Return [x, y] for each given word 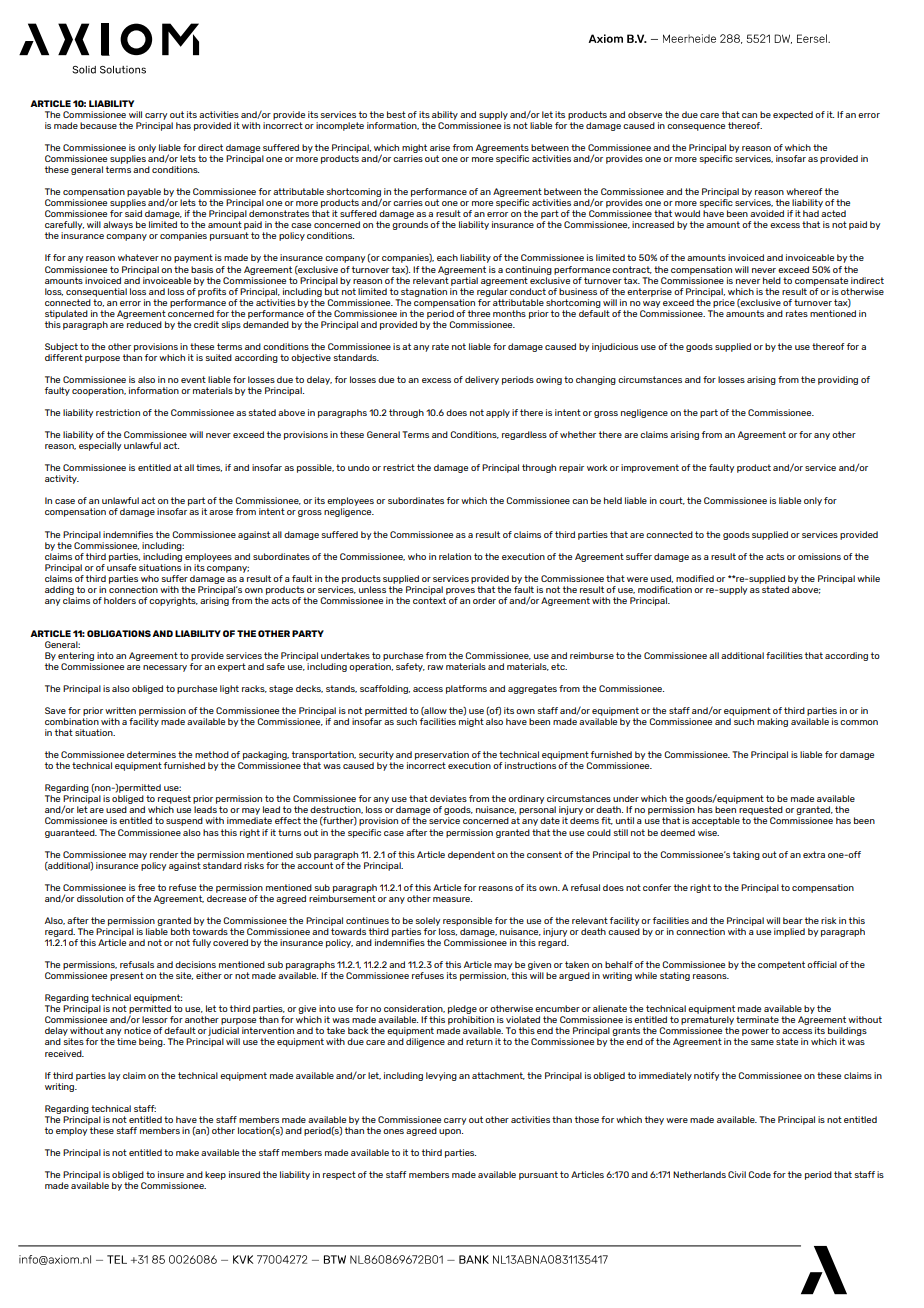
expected [793, 115]
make [187, 1152]
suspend [184, 821]
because [98, 125]
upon [451, 1132]
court [672, 501]
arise [440, 147]
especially [100, 446]
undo [359, 467]
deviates [448, 798]
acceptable [716, 821]
